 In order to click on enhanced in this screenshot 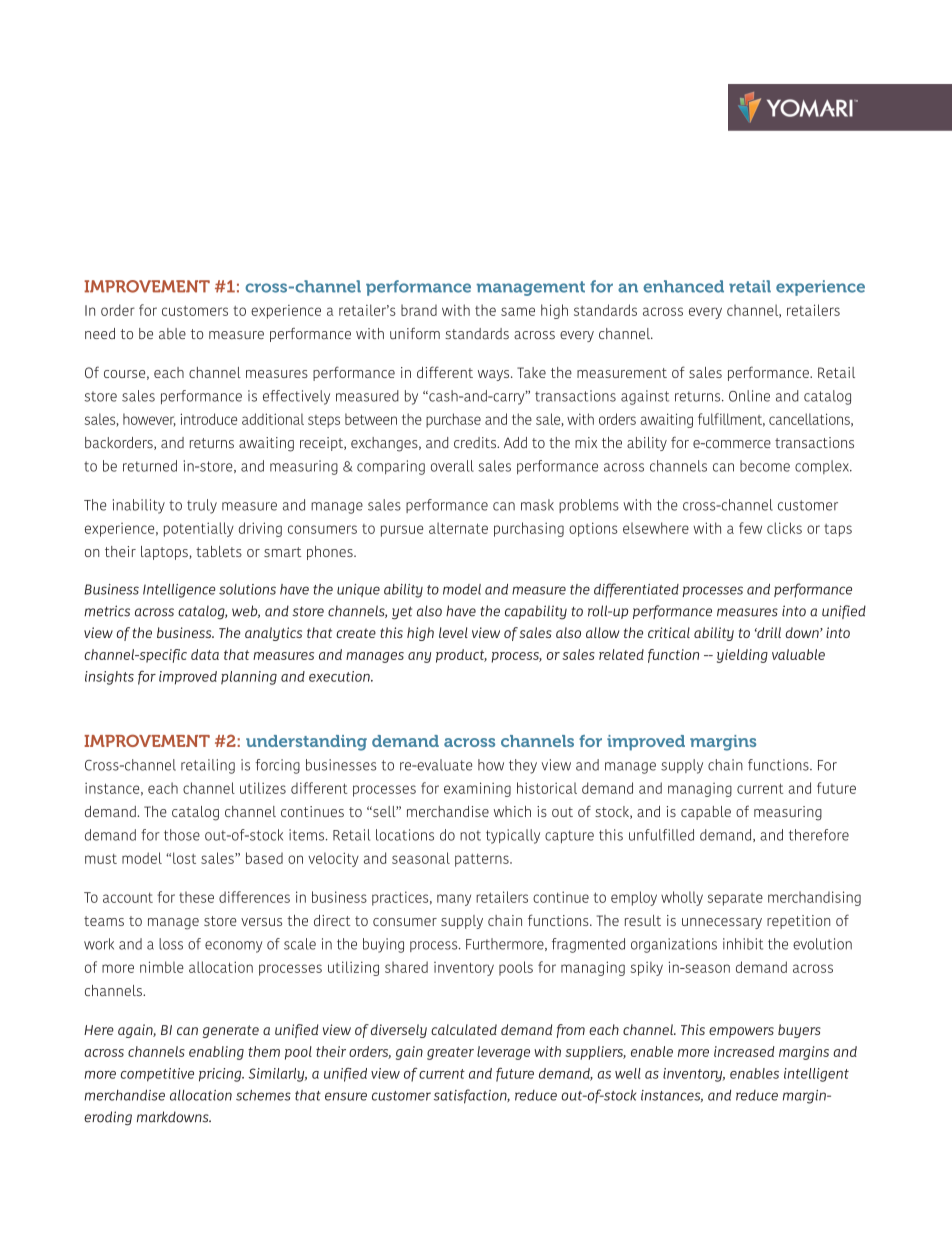, I will do `click(683, 286)`.
